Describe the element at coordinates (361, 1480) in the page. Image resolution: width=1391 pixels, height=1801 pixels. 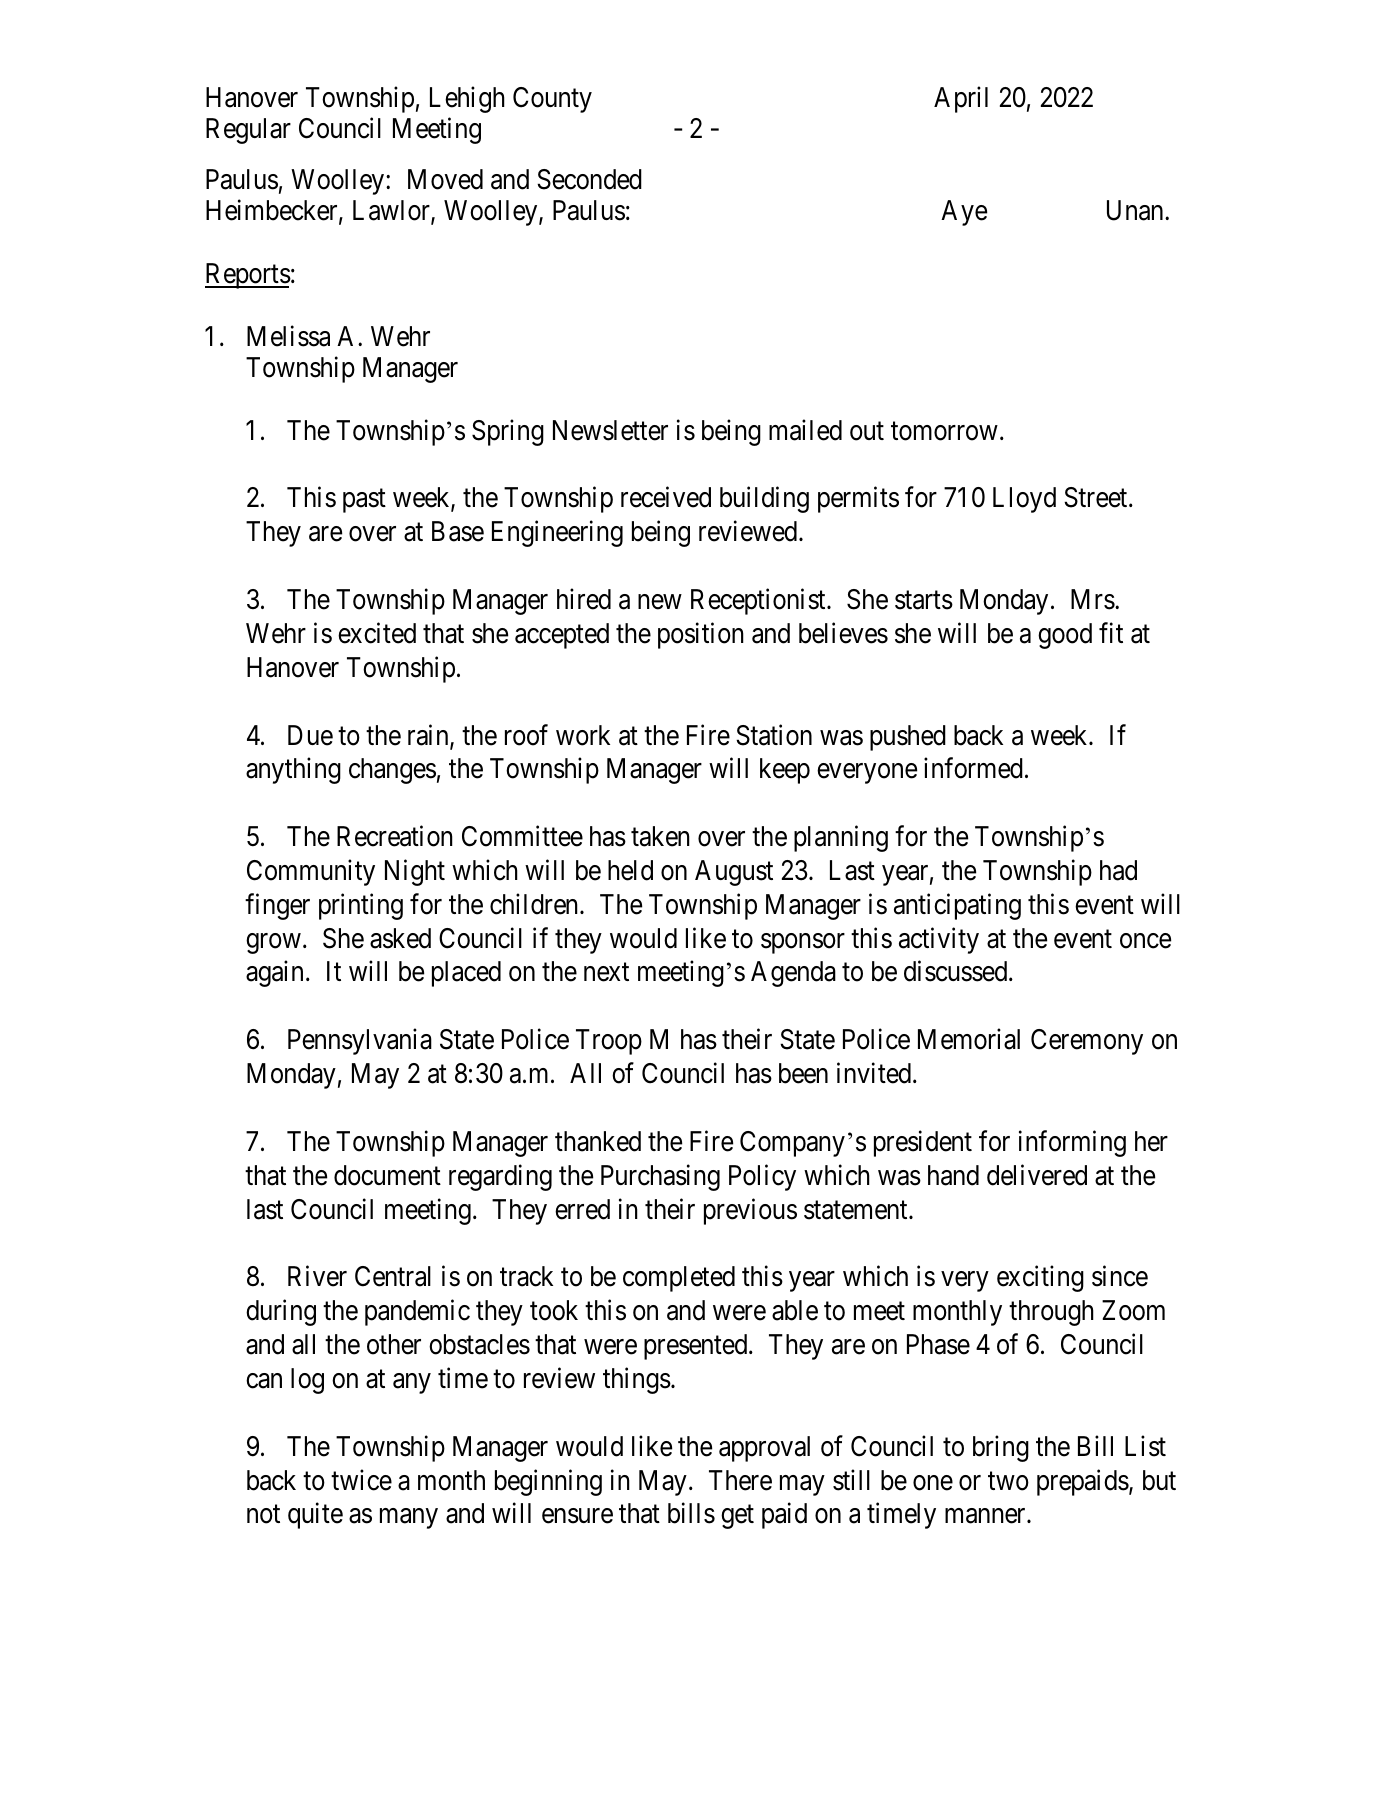
I see `twice` at that location.
